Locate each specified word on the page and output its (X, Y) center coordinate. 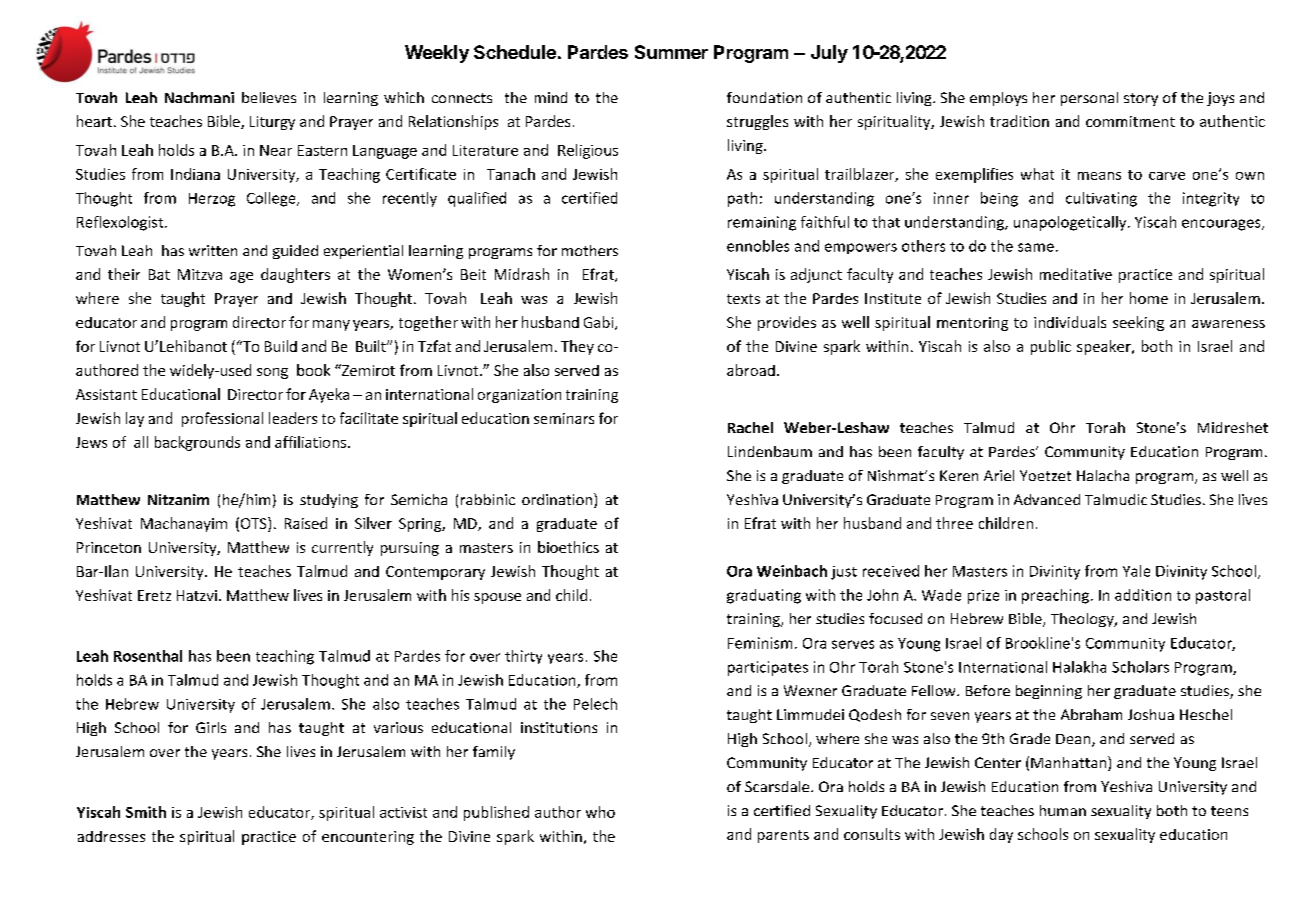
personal (1089, 99)
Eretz (154, 595)
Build (281, 346)
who (600, 812)
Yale (1136, 571)
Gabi (600, 323)
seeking (1138, 323)
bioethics (568, 547)
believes (269, 97)
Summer (671, 52)
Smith (146, 812)
